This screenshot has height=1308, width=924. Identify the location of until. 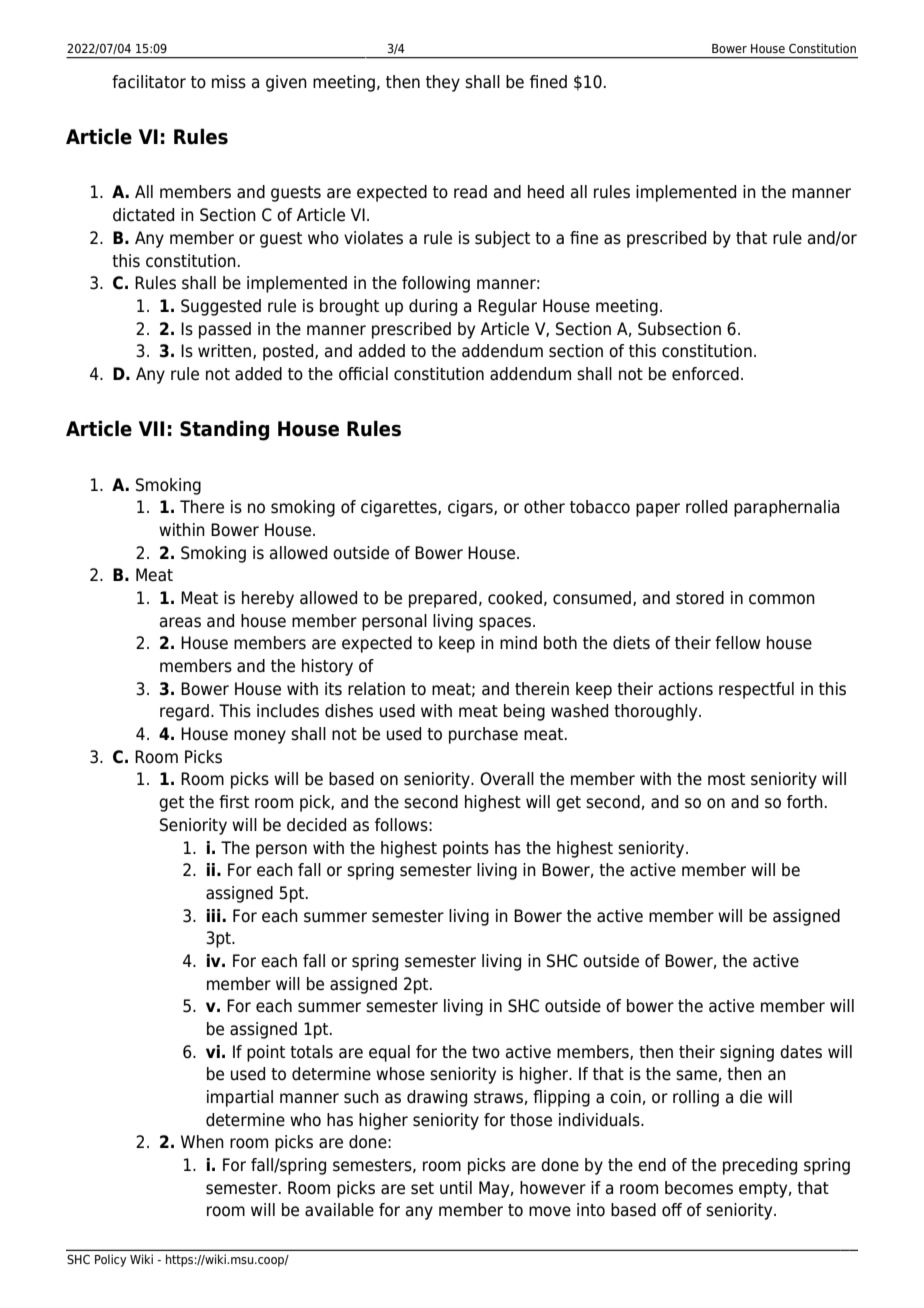
(456, 1188).
